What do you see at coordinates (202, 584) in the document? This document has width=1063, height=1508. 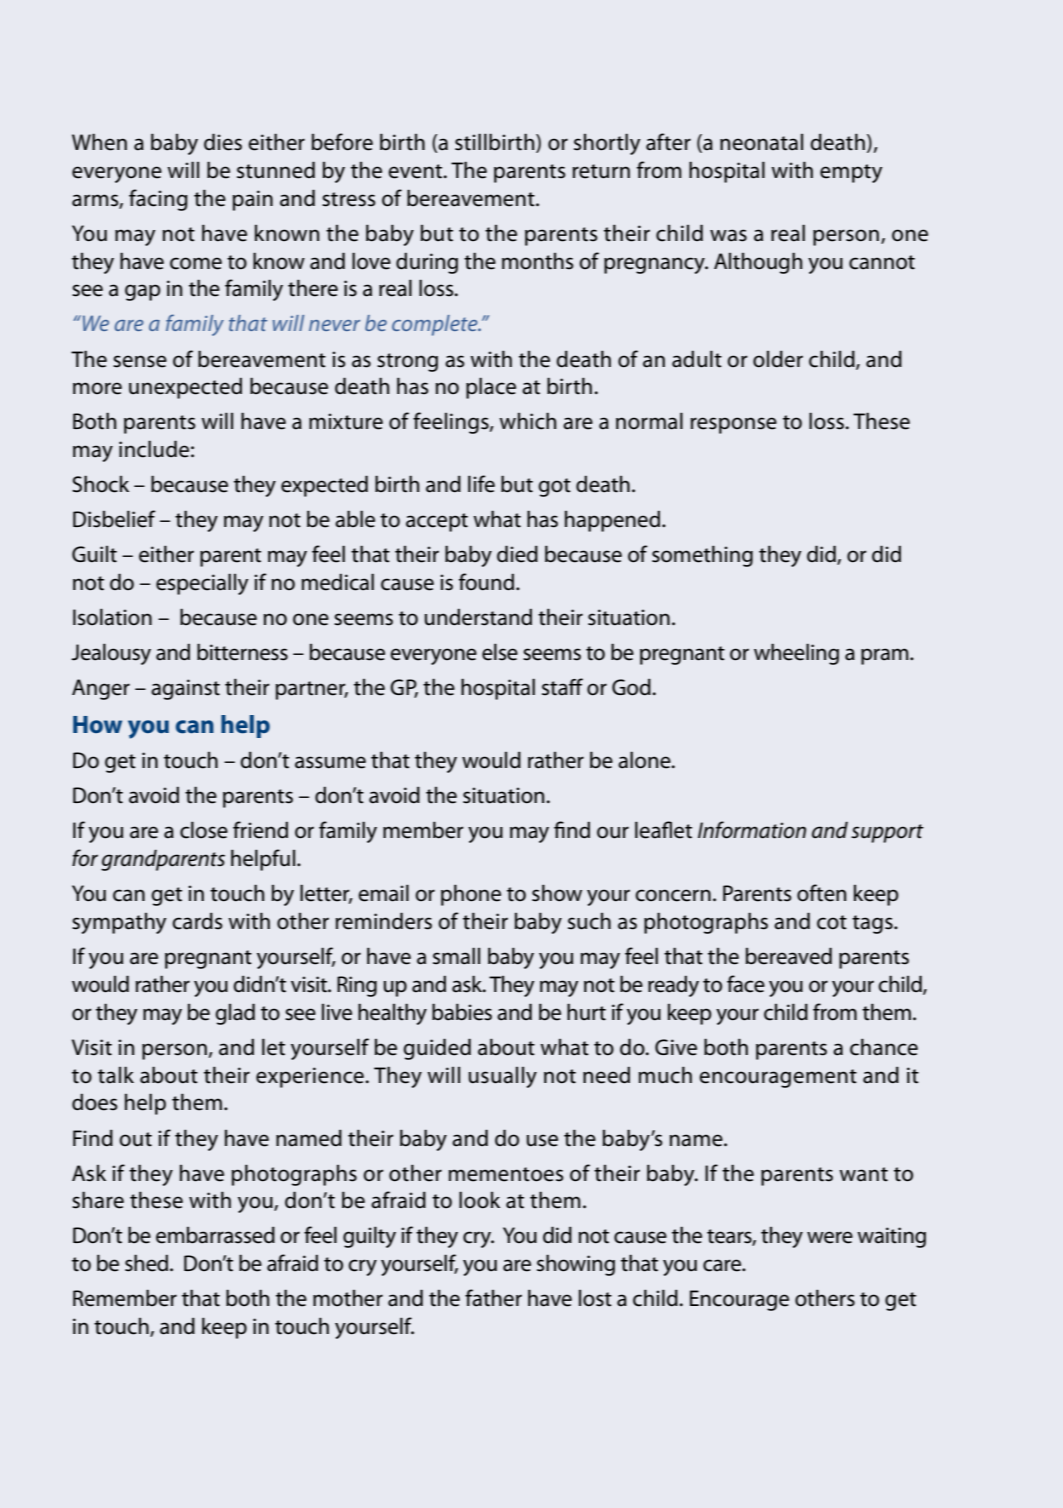 I see `especially` at bounding box center [202, 584].
